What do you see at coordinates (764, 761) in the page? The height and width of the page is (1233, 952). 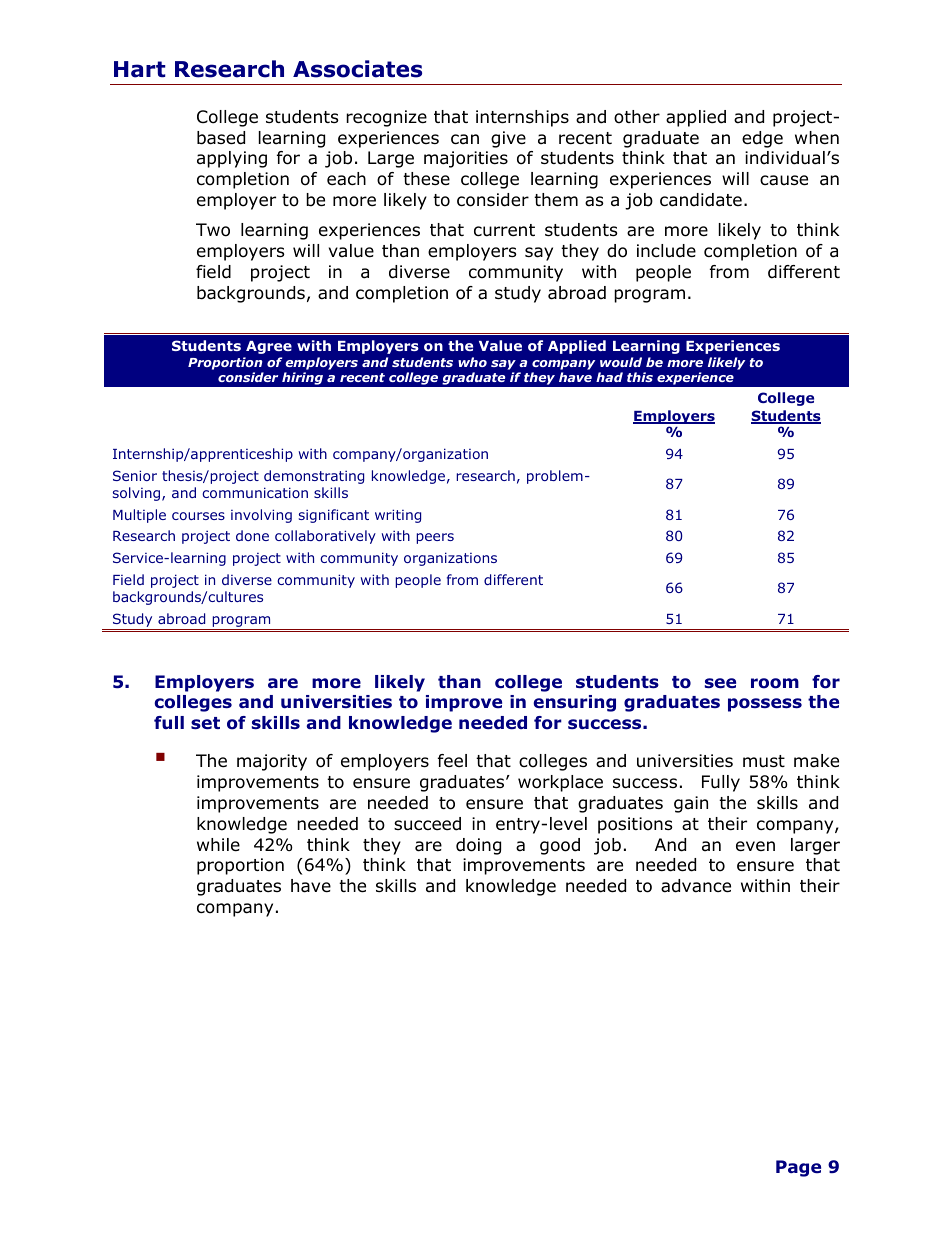 I see `must` at bounding box center [764, 761].
